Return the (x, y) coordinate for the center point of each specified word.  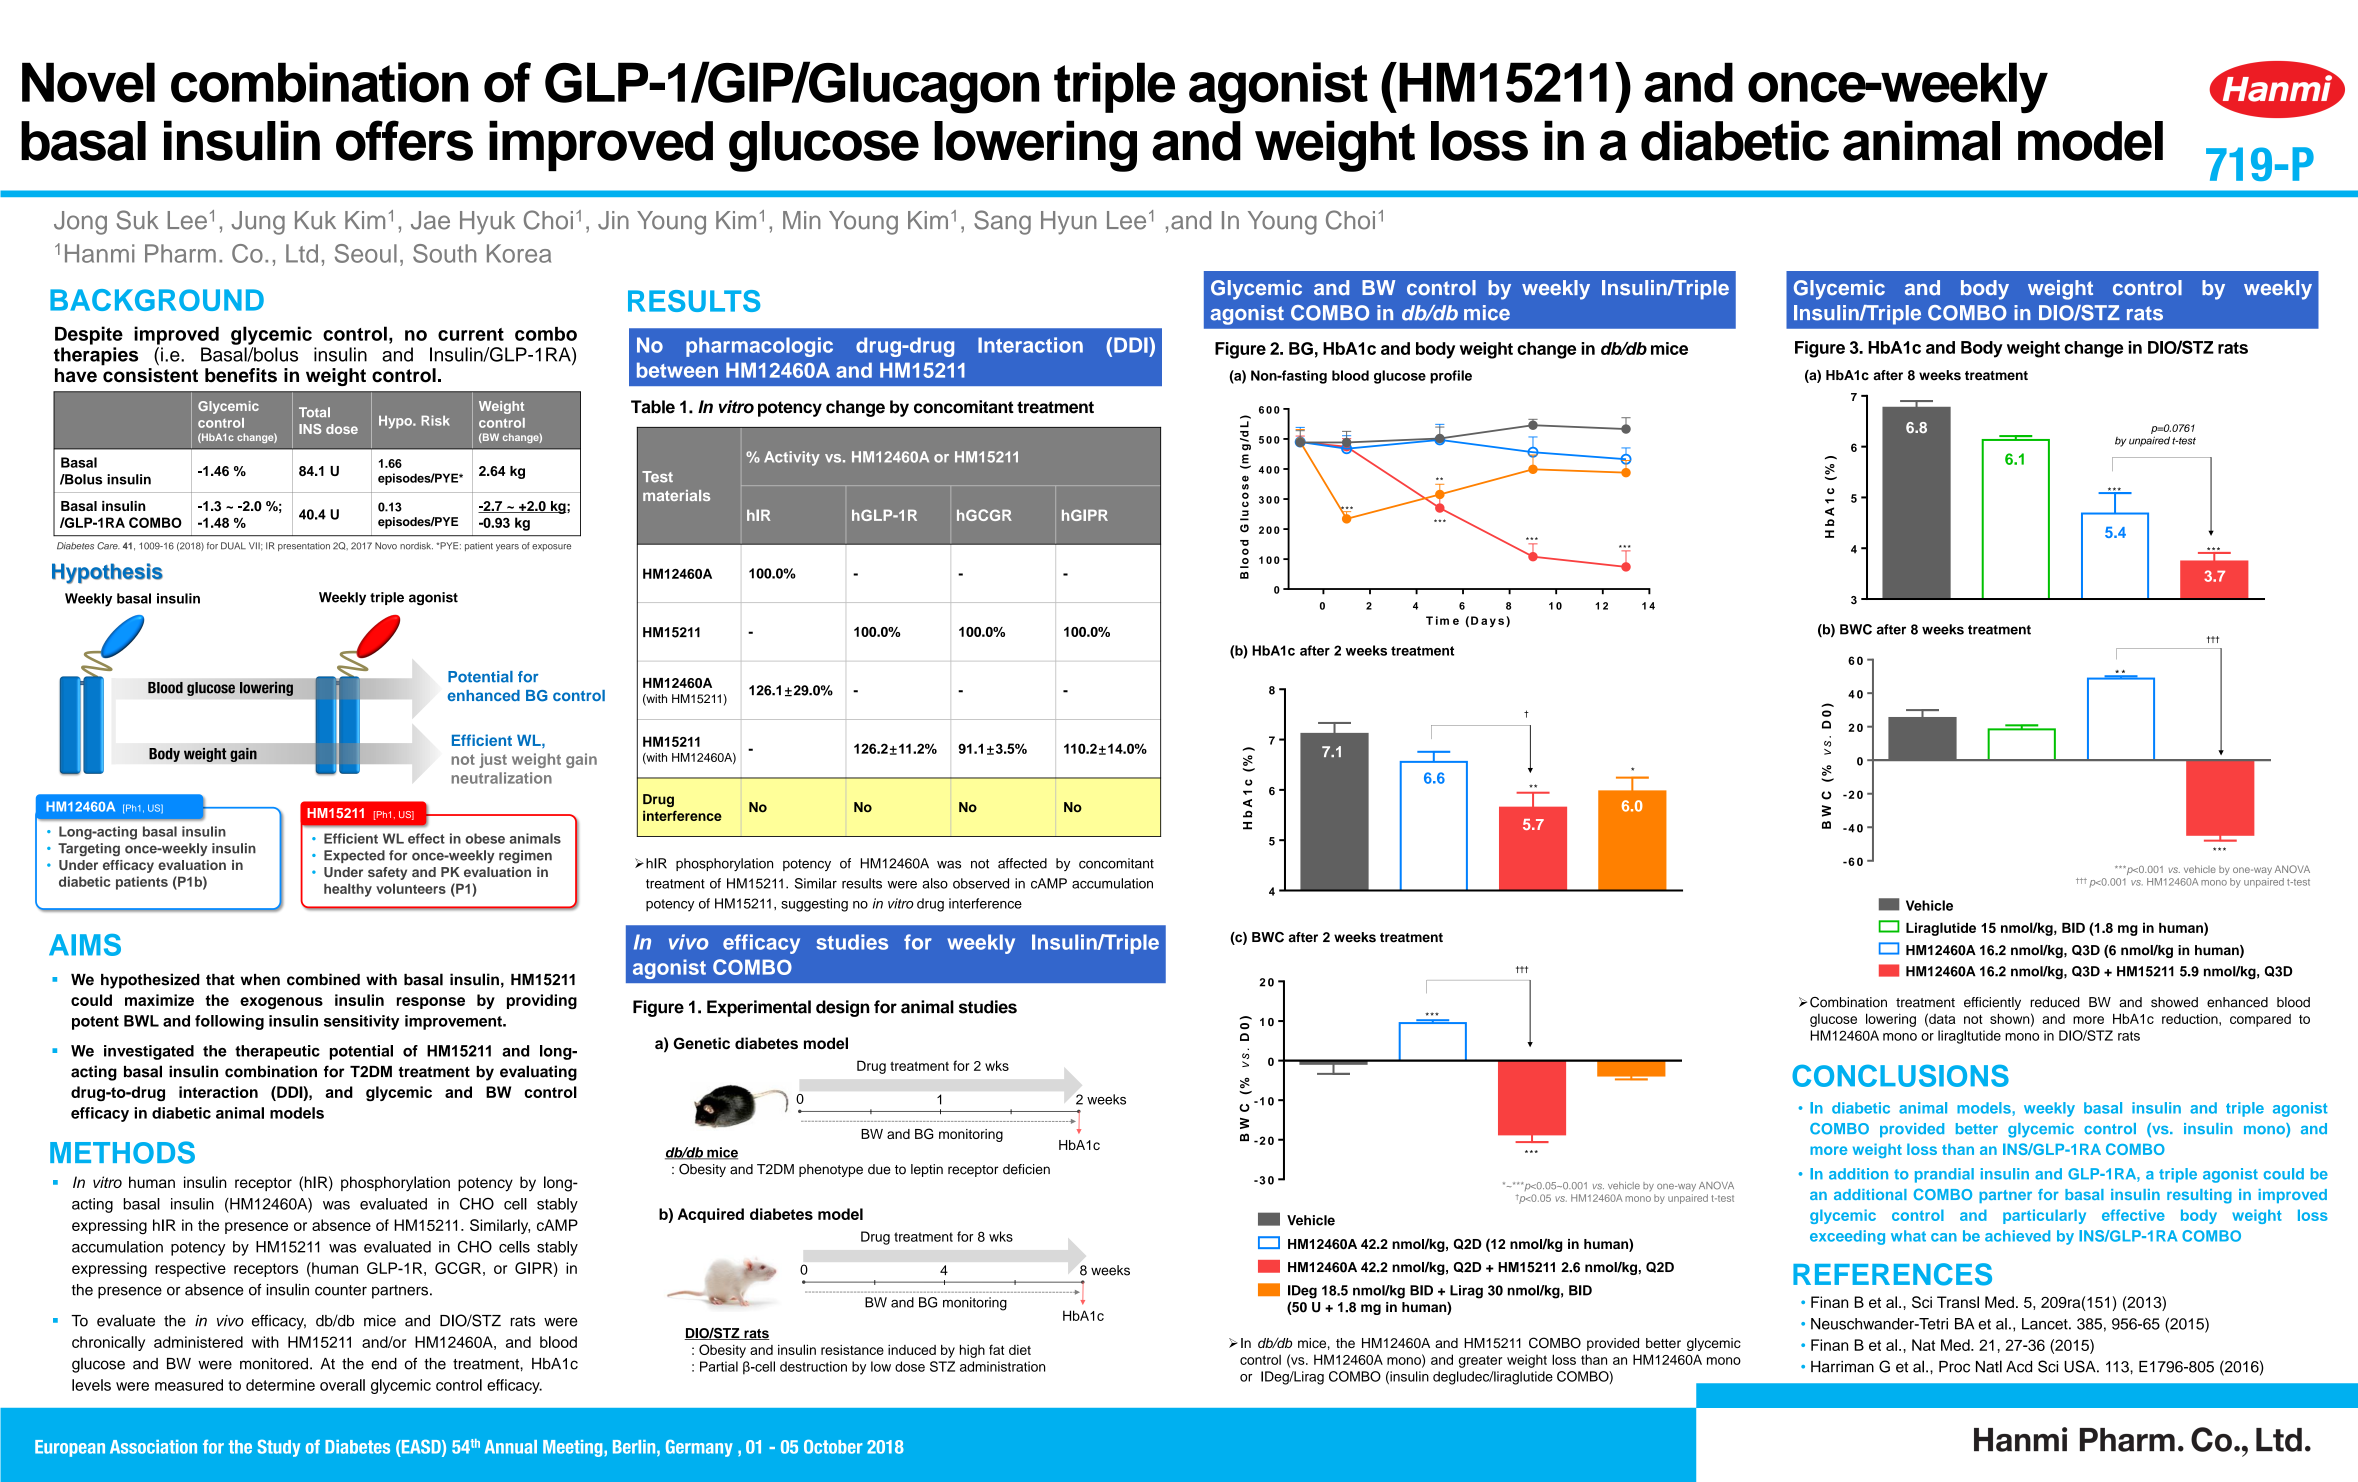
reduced (2054, 1002)
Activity (792, 458)
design (843, 1008)
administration (1002, 1366)
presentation (304, 546)
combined (323, 979)
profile (1451, 377)
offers (404, 140)
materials (676, 495)
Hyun (1069, 223)
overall (342, 1385)
